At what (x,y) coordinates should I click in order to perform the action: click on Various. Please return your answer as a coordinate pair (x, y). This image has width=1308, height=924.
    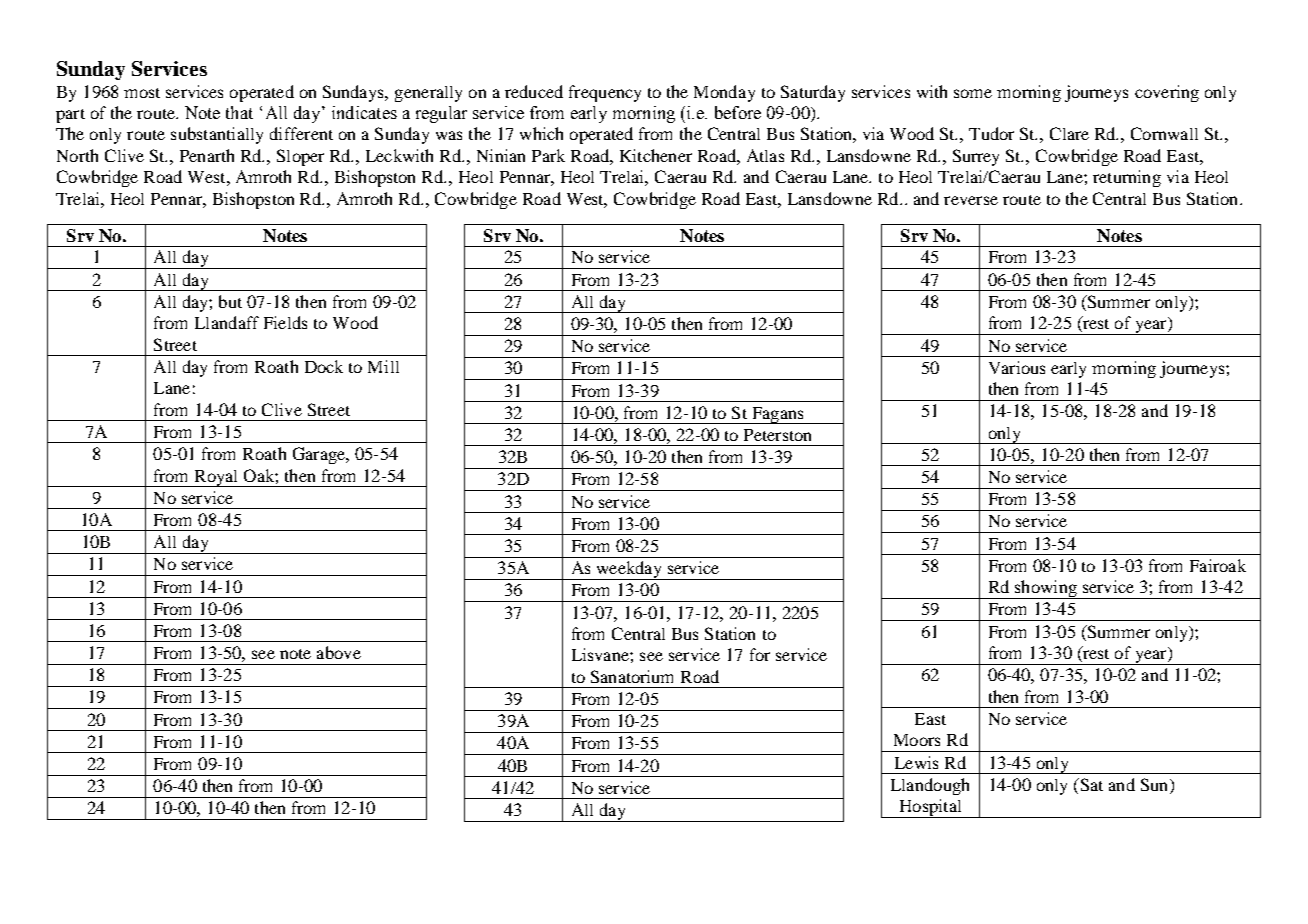
    Looking at the image, I should click on (1017, 367).
